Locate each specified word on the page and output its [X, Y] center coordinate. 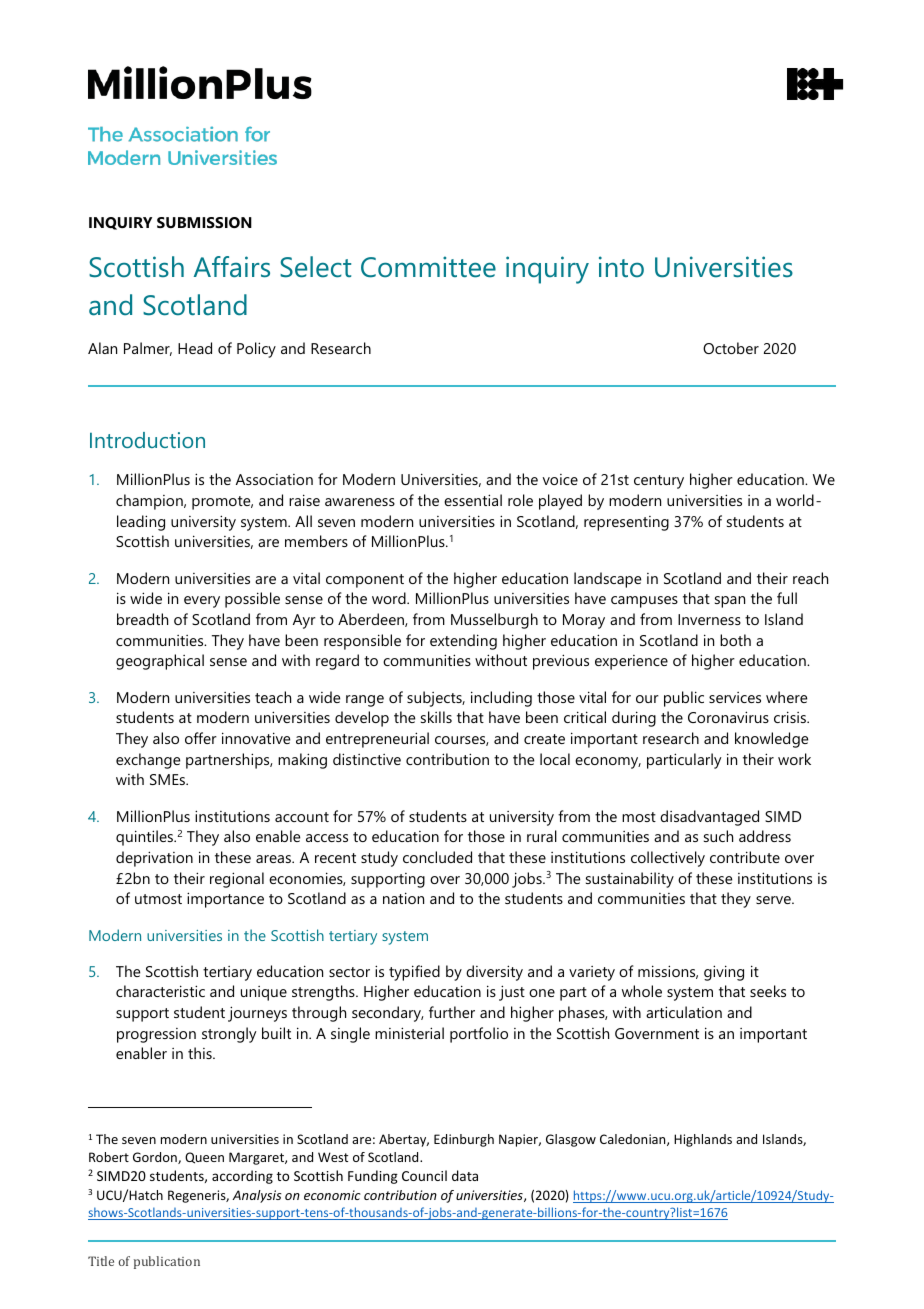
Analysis [257, 1196]
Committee [428, 267]
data [465, 1175]
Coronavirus [728, 717]
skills [436, 717]
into [621, 267]
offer [201, 738]
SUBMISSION [204, 222]
